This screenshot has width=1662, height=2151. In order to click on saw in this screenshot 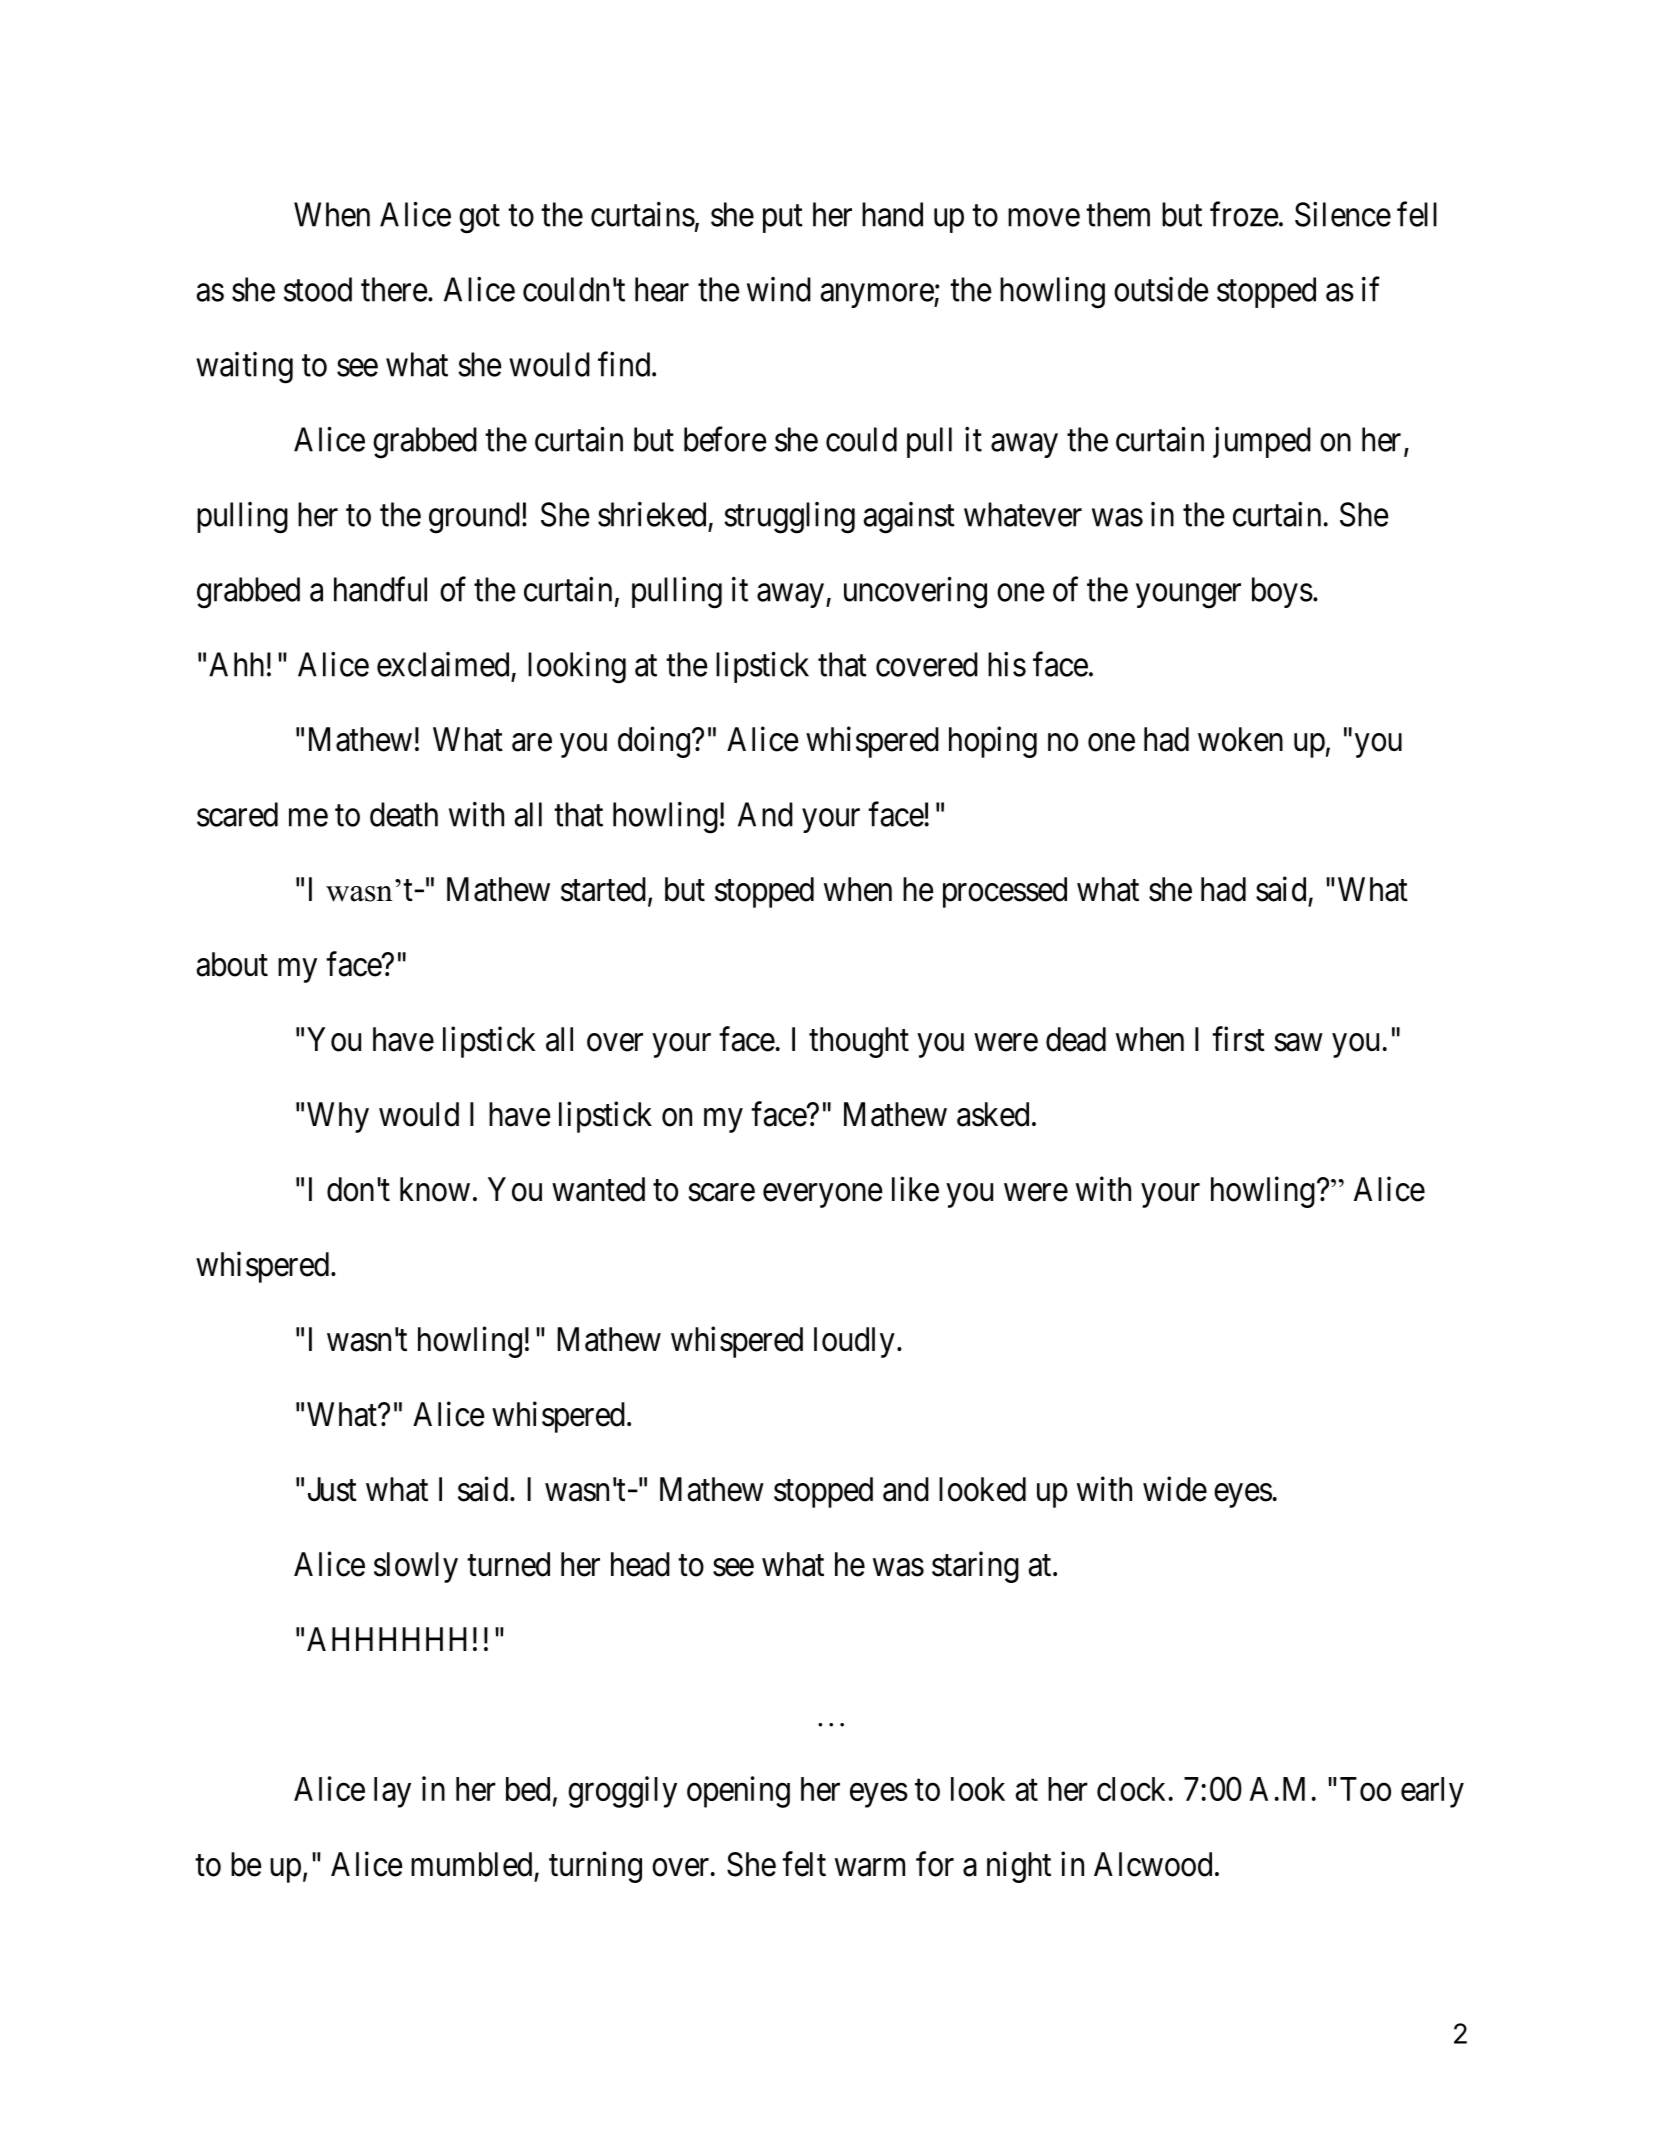, I will do `click(1298, 1043)`.
